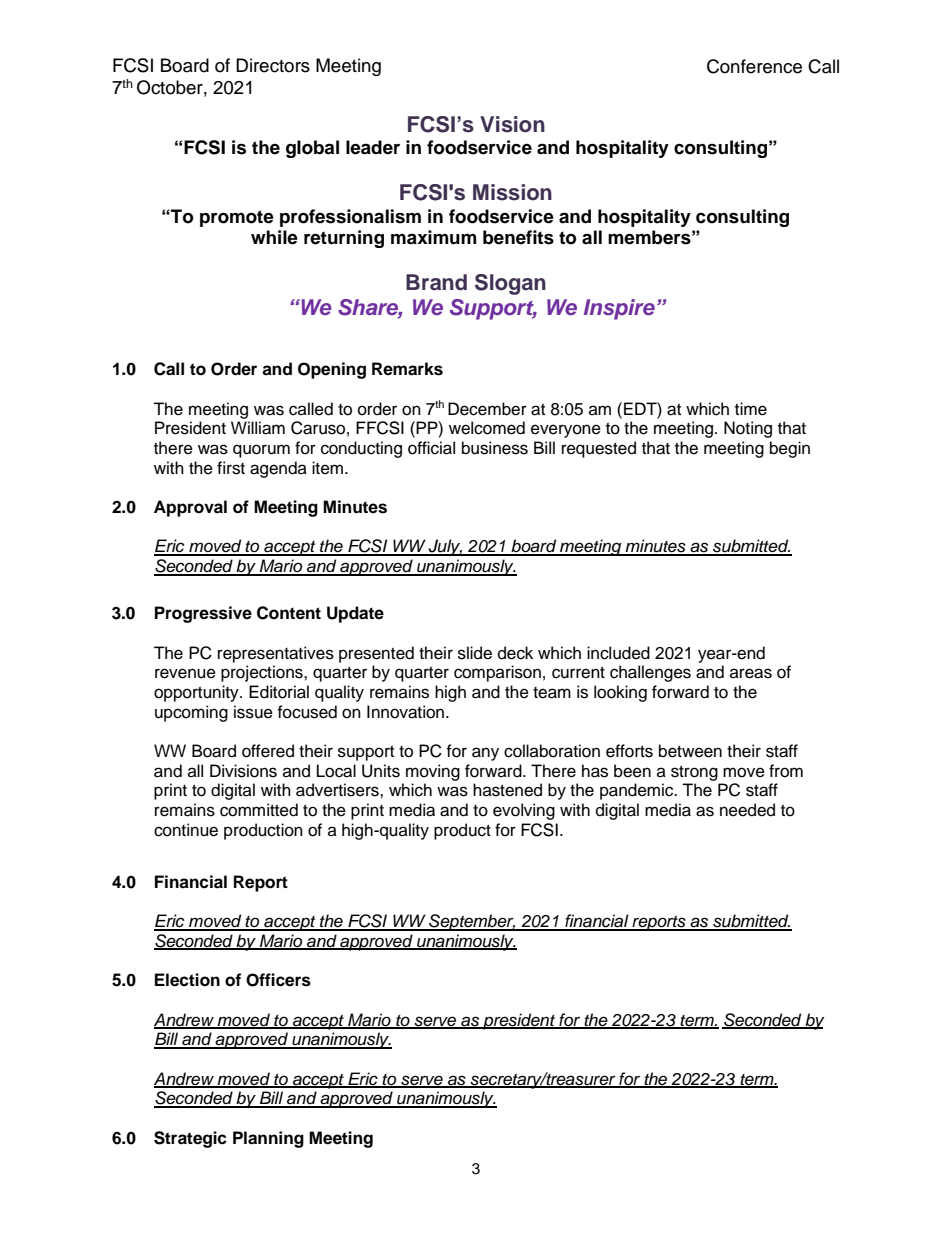 The width and height of the document is (952, 1233). What do you see at coordinates (475, 653) in the document?
I see `slide` at bounding box center [475, 653].
